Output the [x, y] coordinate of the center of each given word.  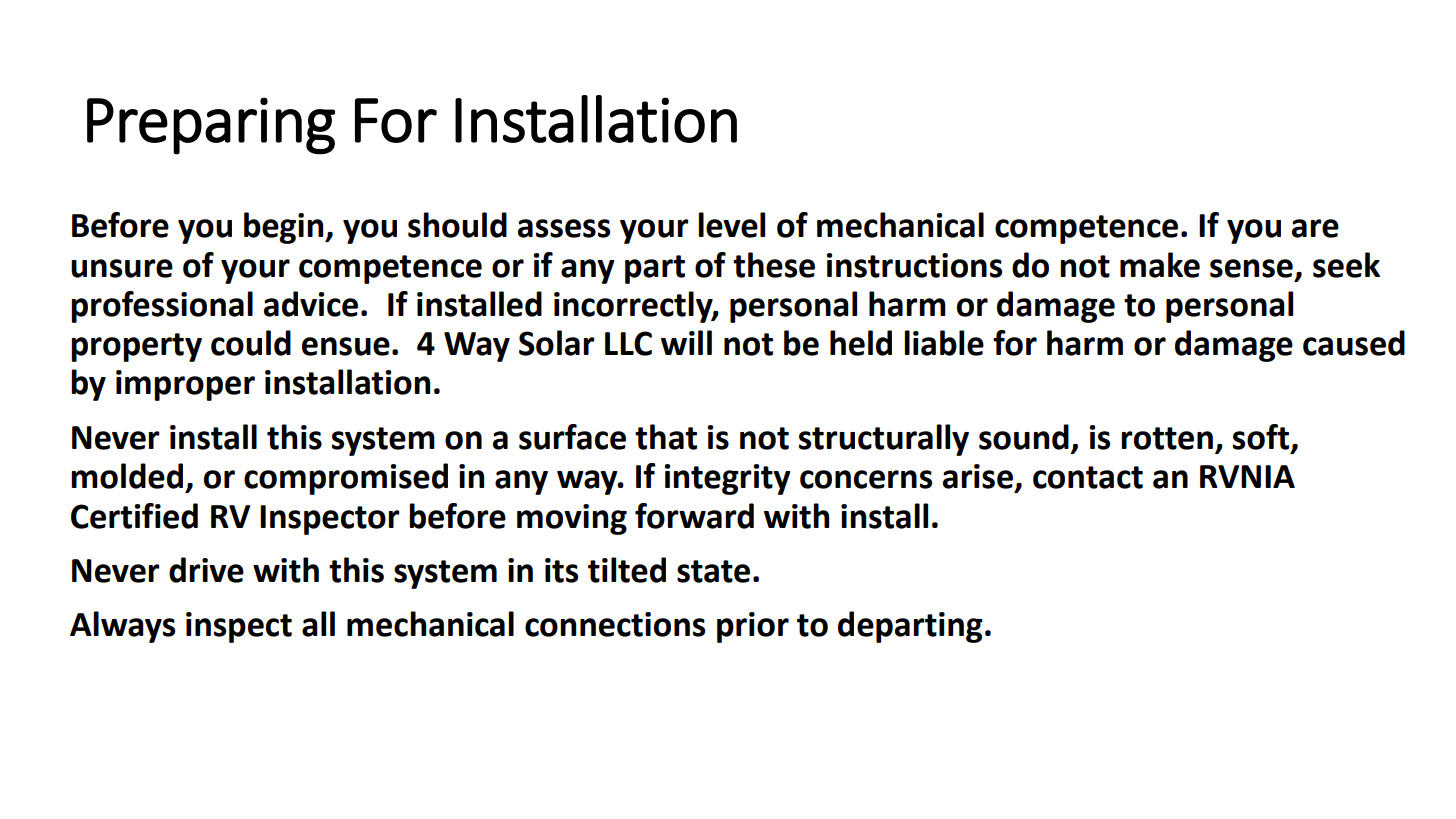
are [1315, 228]
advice [311, 304]
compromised [346, 479]
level [731, 225]
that [666, 437]
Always [122, 627]
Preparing [211, 126]
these [774, 265]
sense [1251, 268]
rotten [1167, 438]
